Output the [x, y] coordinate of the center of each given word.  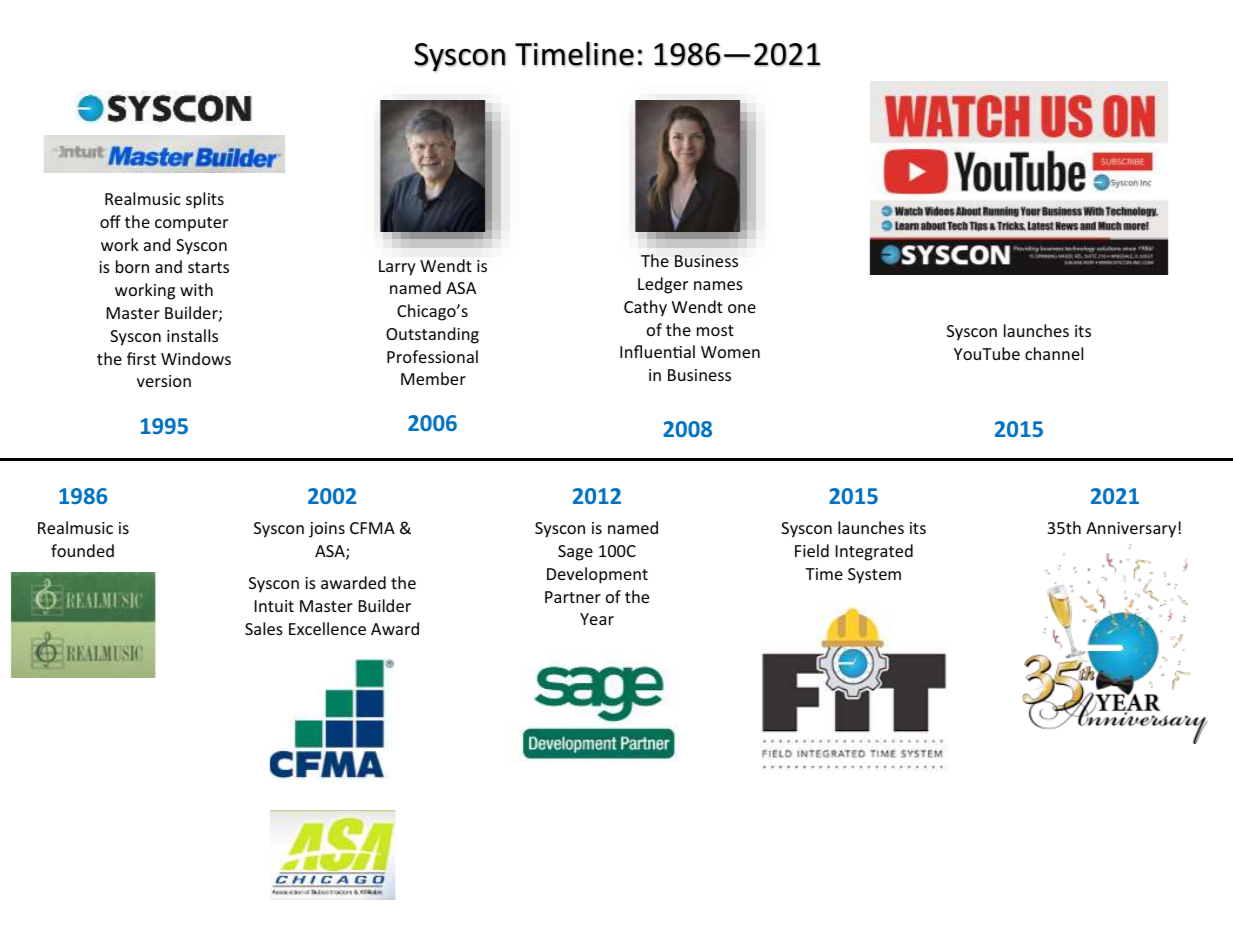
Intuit [274, 606]
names [718, 285]
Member [433, 378]
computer [191, 224]
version [164, 381]
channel [1054, 353]
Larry [397, 268]
